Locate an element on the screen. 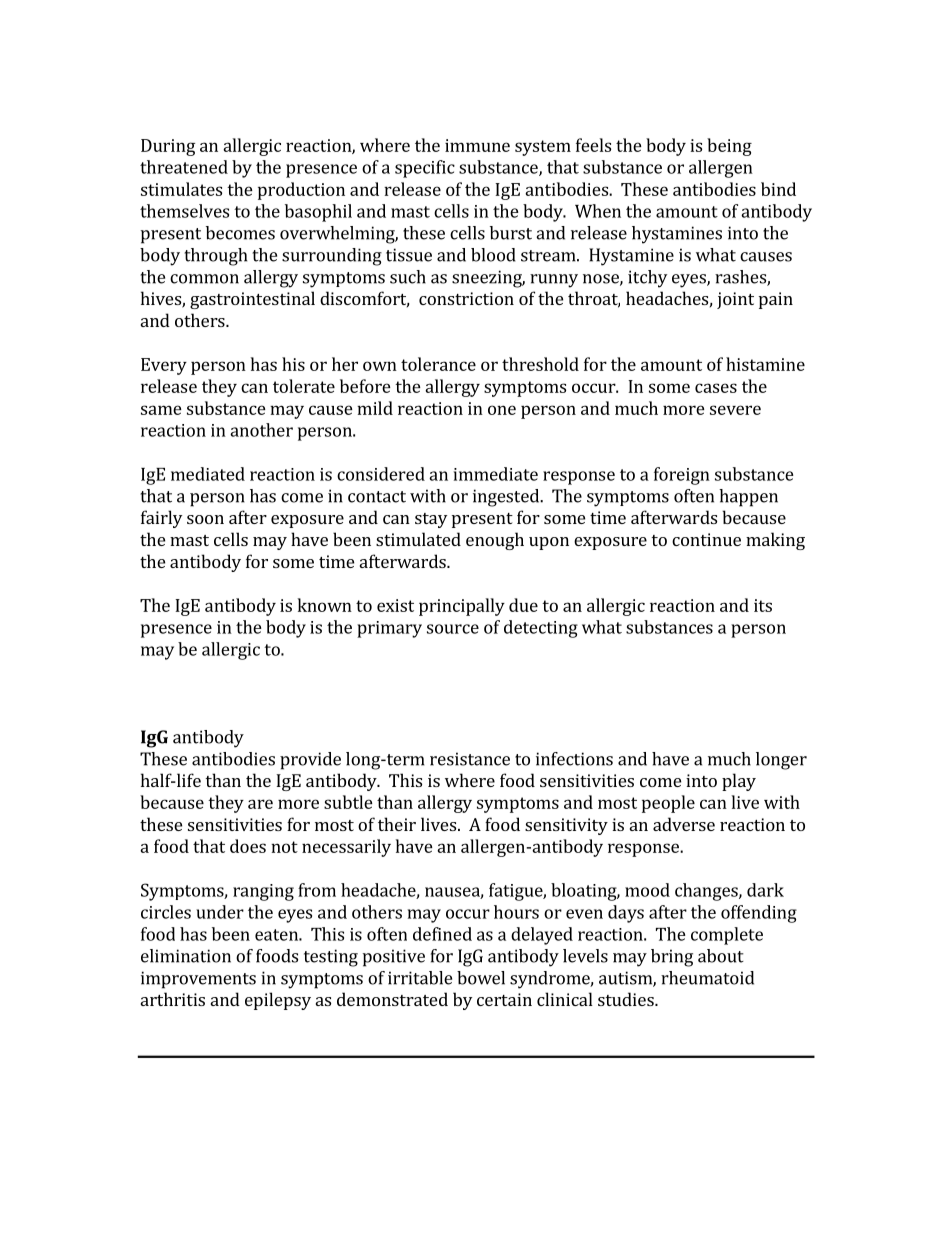 This screenshot has width=952, height=1233. tolerance is located at coordinates (438, 364).
